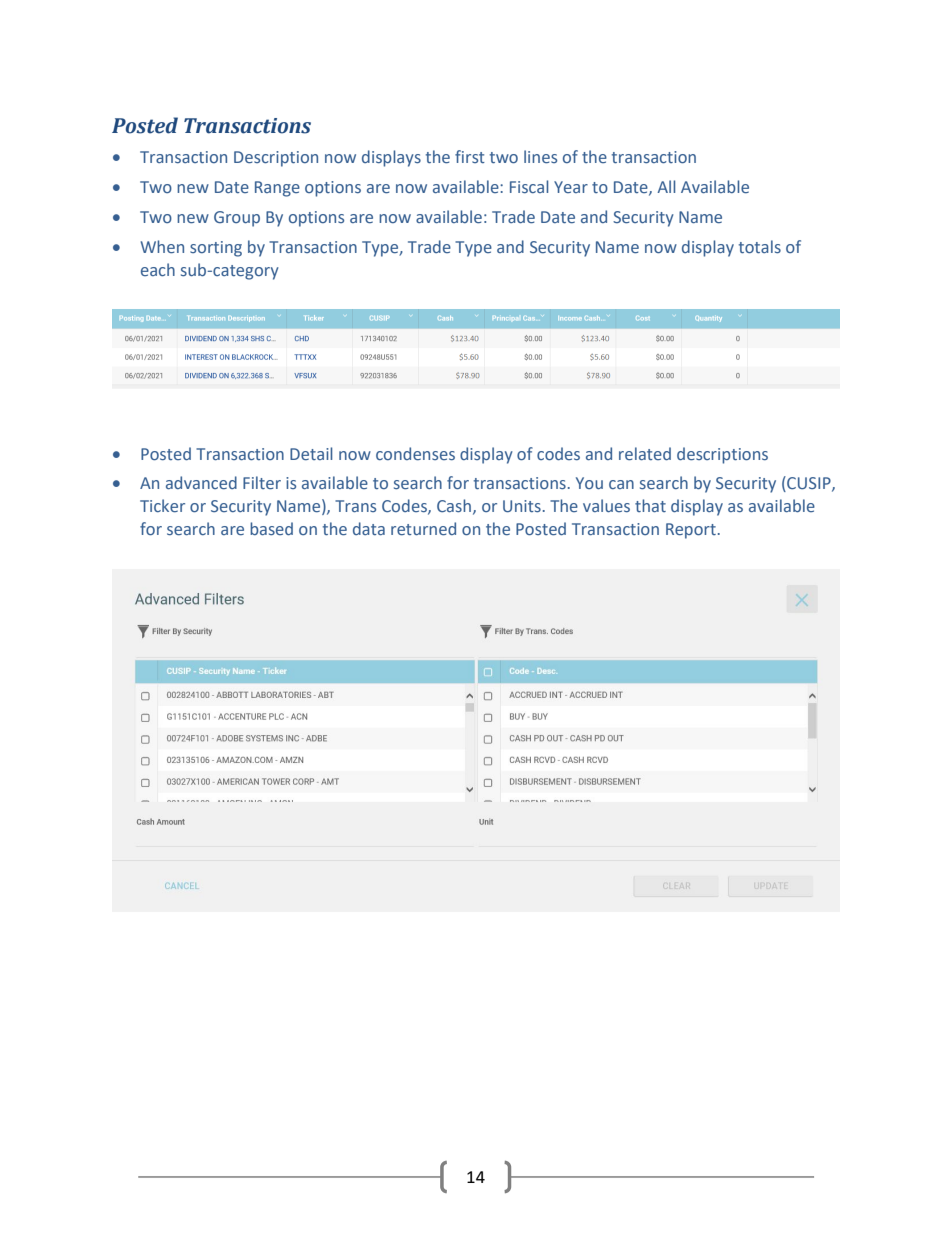  I want to click on each, so click(158, 269).
